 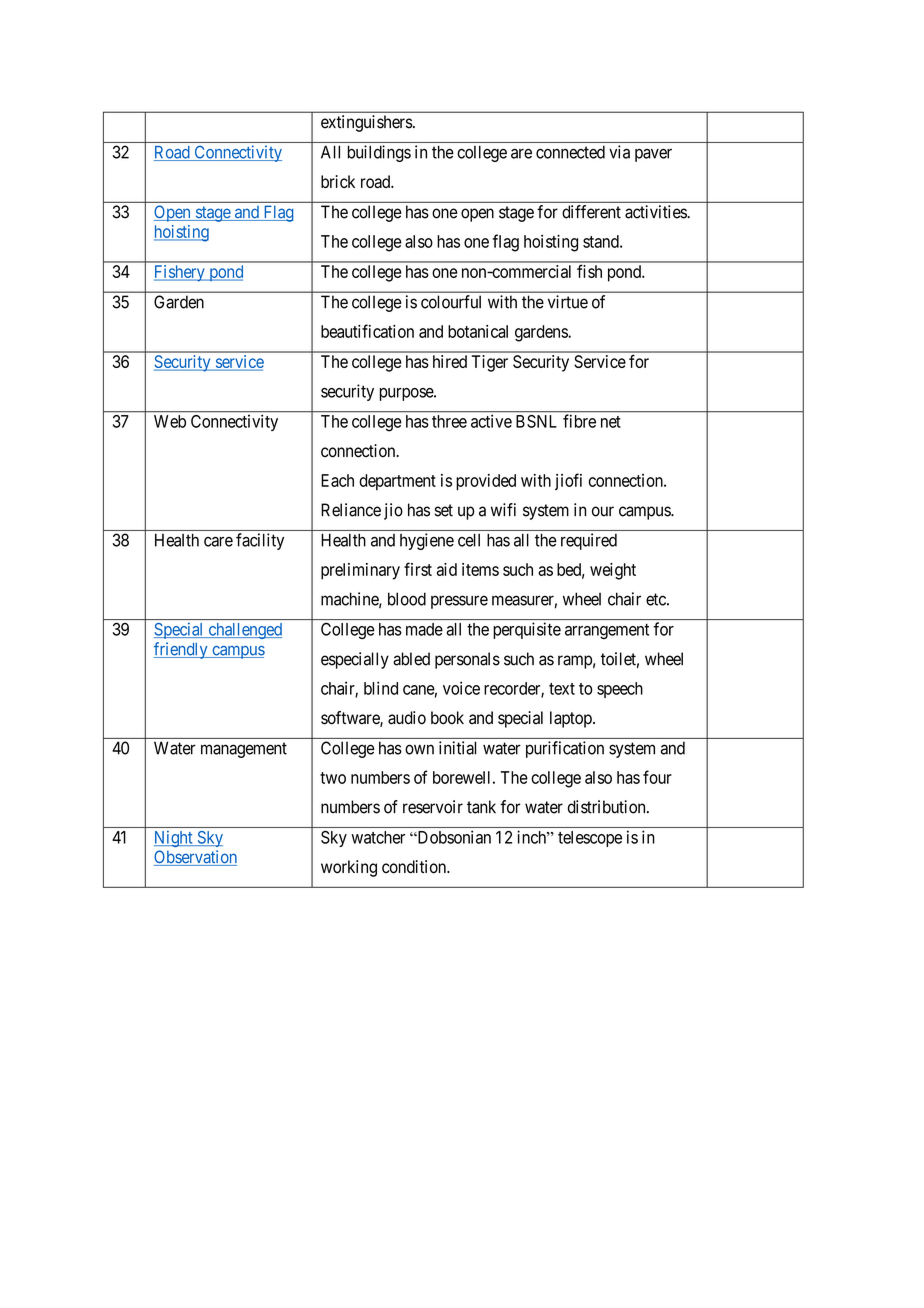 What do you see at coordinates (195, 858) in the screenshot?
I see `Observation` at bounding box center [195, 858].
